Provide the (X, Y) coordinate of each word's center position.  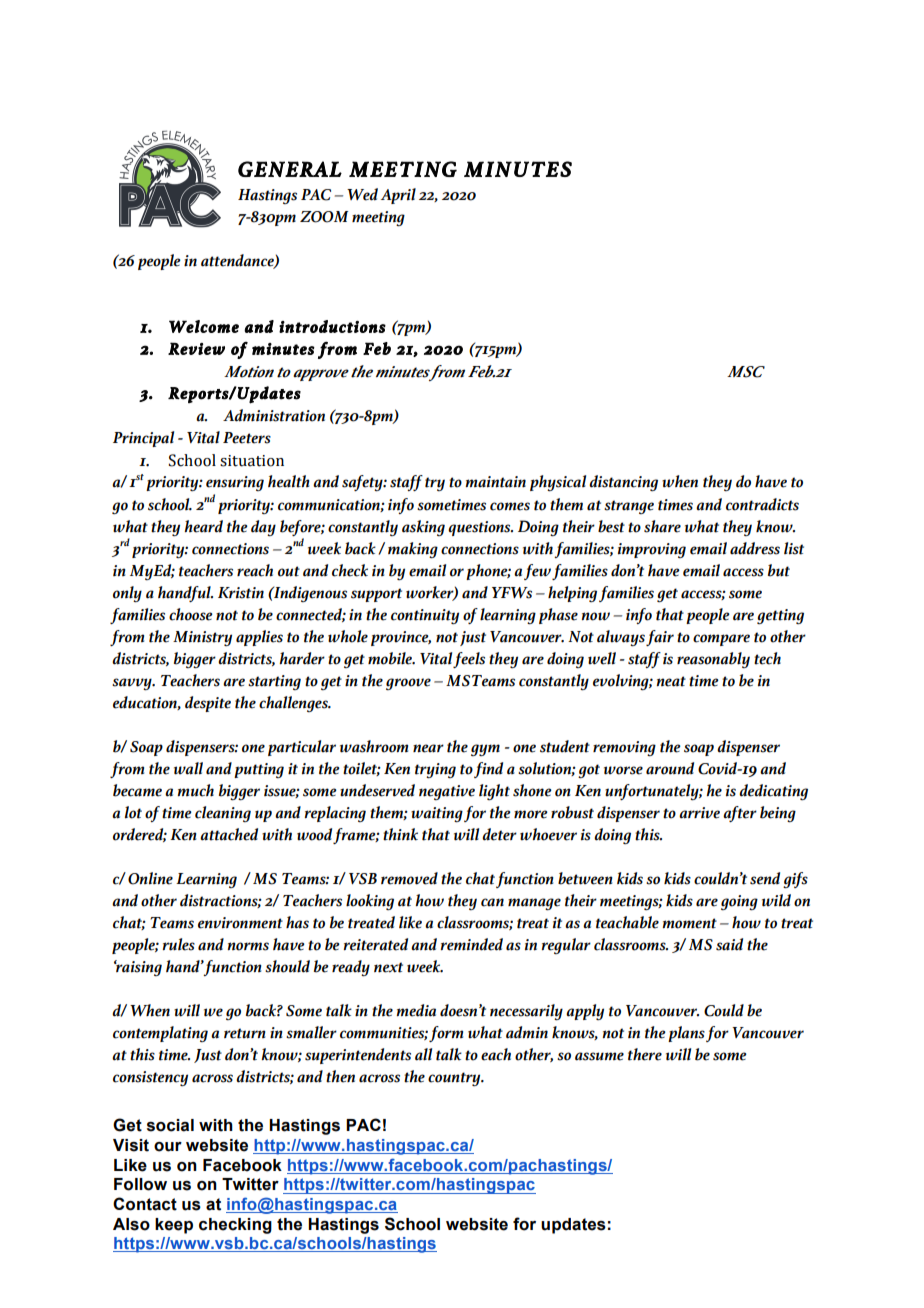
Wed (362, 194)
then (340, 1076)
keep (174, 1226)
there (645, 1054)
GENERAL (290, 169)
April (398, 196)
